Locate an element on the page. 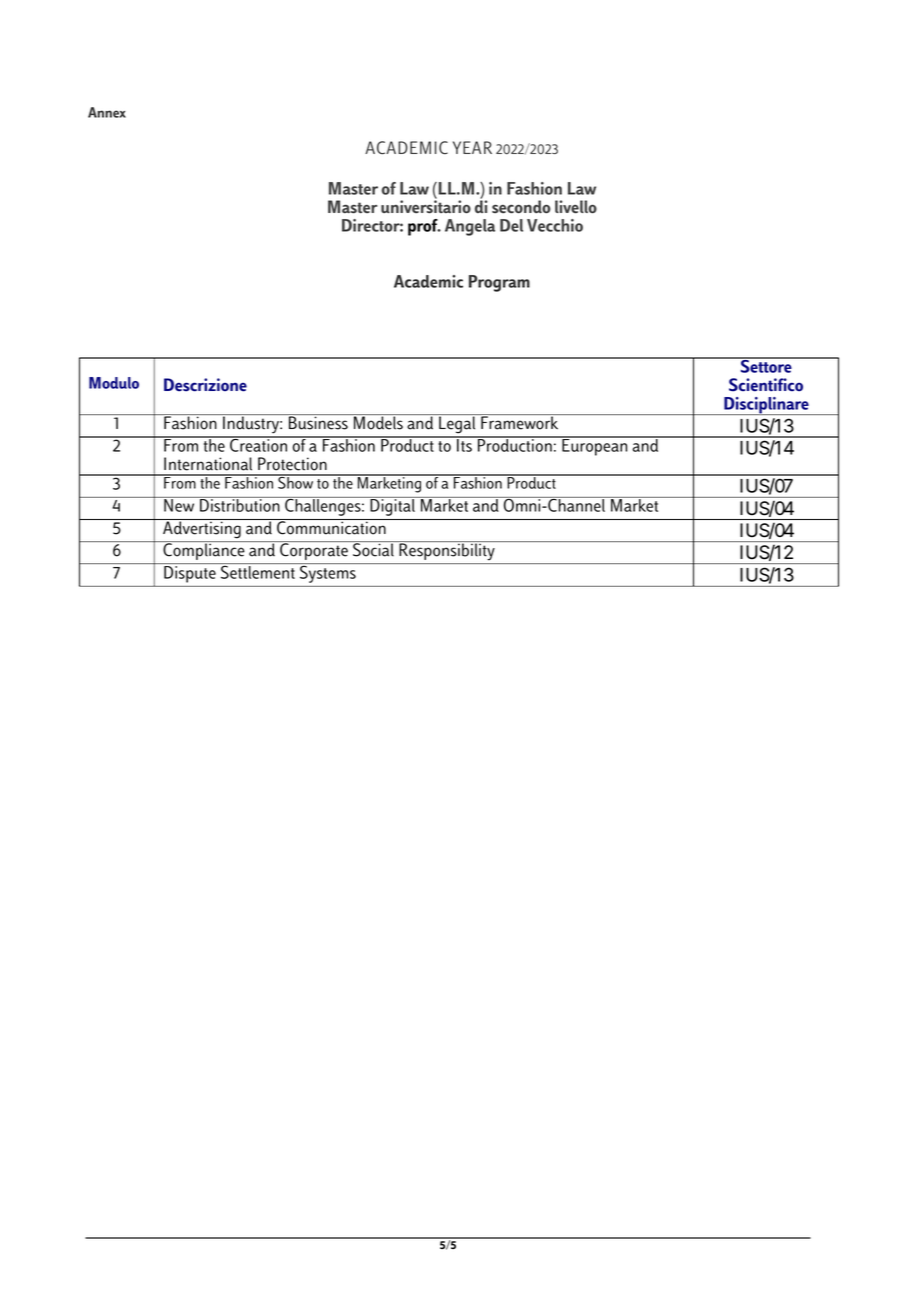 The image size is (924, 1308). Models is located at coordinates (378, 422).
